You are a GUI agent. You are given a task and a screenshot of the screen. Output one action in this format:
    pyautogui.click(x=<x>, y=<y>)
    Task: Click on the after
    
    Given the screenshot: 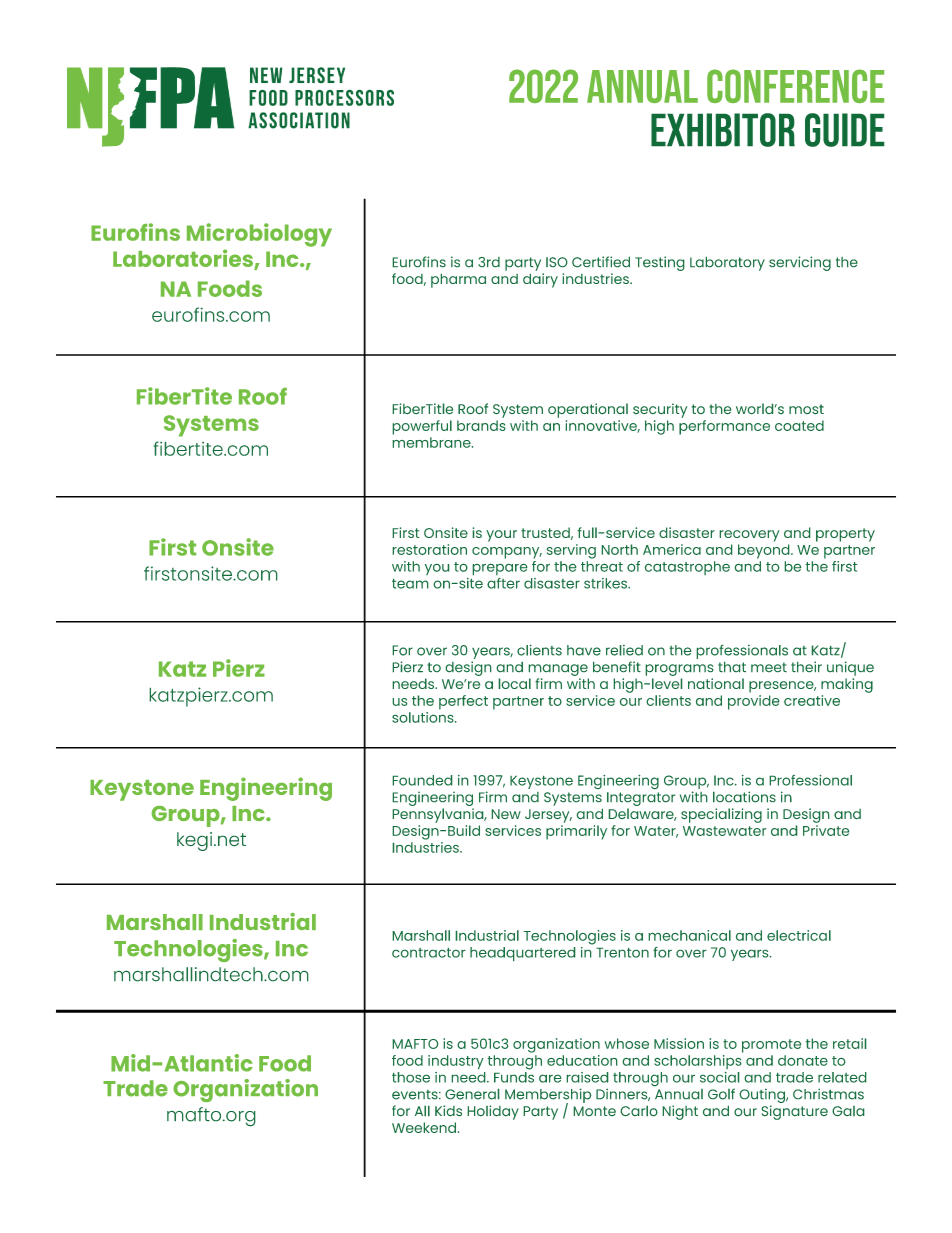 What is the action you would take?
    pyautogui.click(x=503, y=583)
